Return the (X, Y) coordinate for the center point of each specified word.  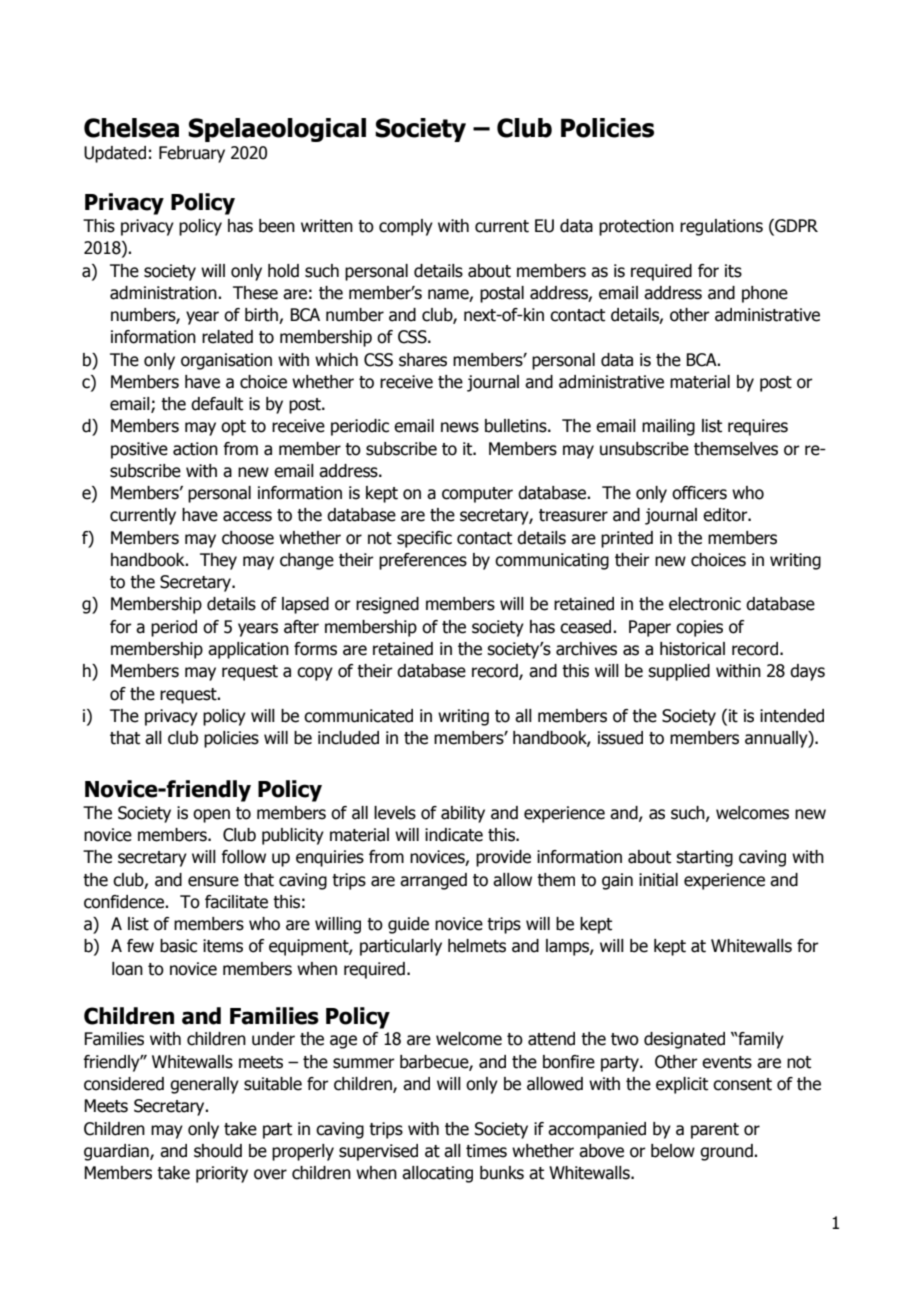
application (248, 650)
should (218, 1151)
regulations (721, 227)
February (192, 154)
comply (406, 227)
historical (692, 649)
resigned (387, 605)
